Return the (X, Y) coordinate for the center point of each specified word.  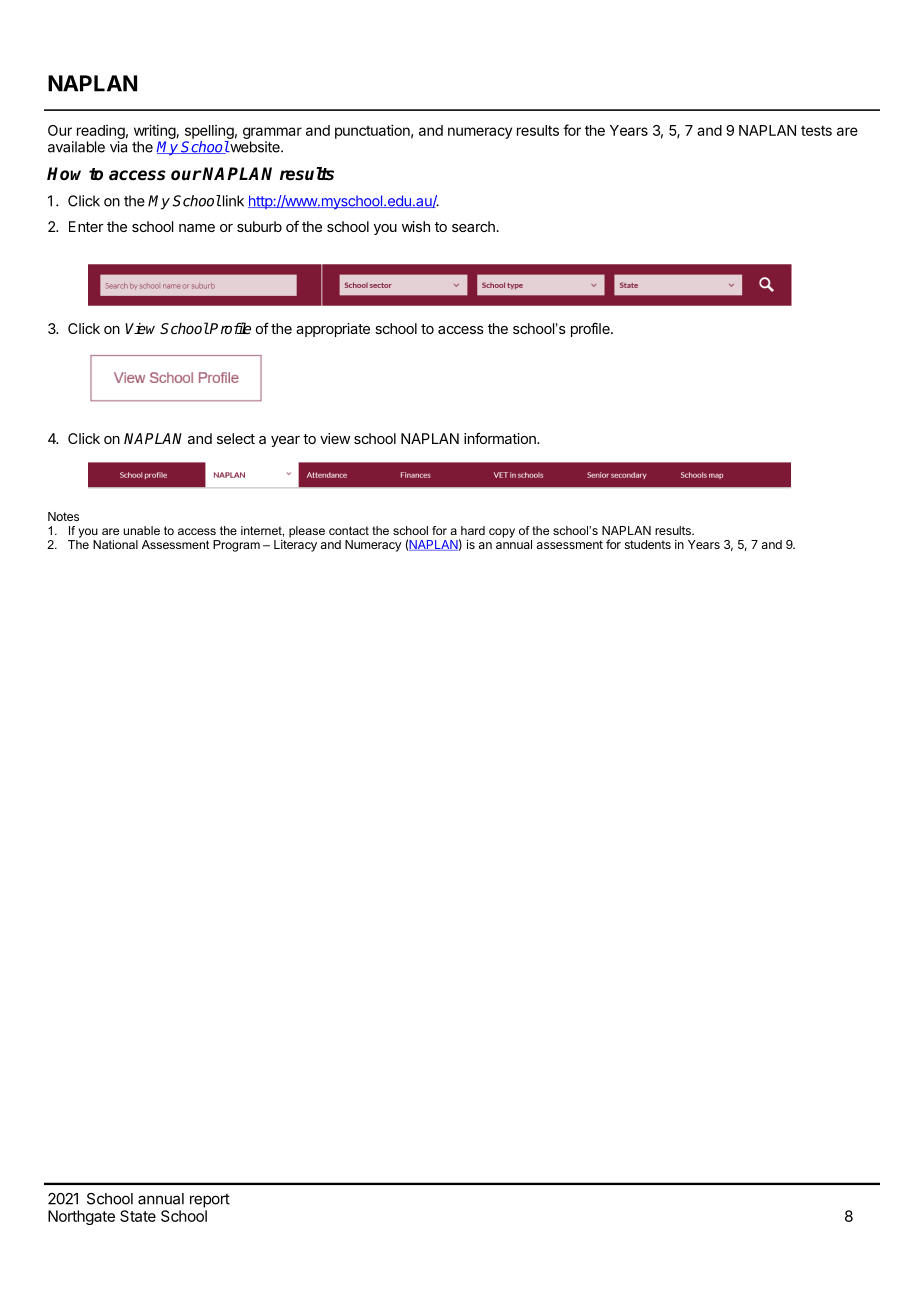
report (210, 1200)
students (648, 544)
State (138, 1216)
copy (502, 533)
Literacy (295, 544)
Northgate (81, 1217)
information (501, 438)
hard (473, 530)
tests (816, 130)
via (118, 147)
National (115, 544)
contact (349, 530)
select (236, 438)
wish (416, 226)
